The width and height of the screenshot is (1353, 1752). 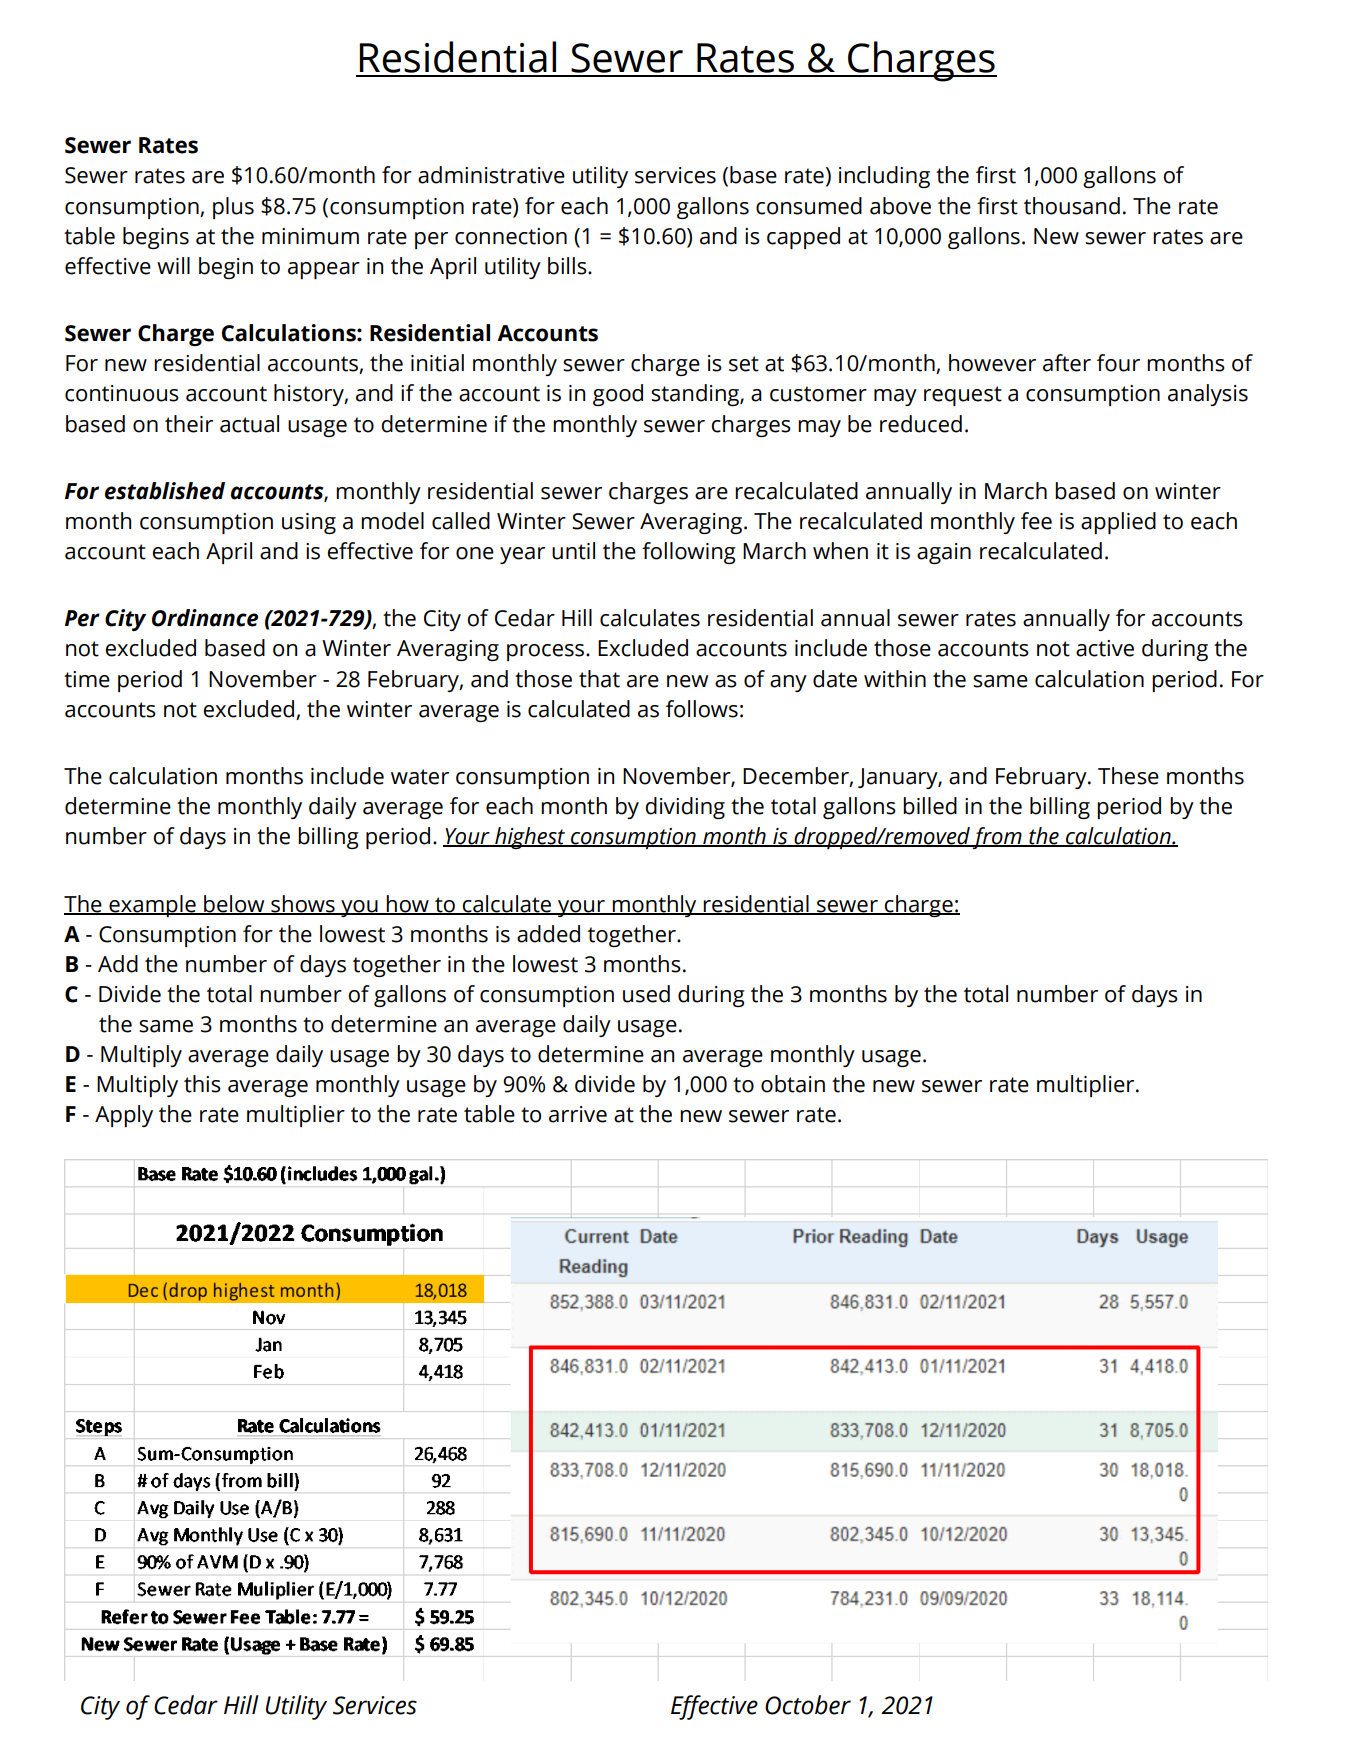 I want to click on below, so click(x=234, y=904).
